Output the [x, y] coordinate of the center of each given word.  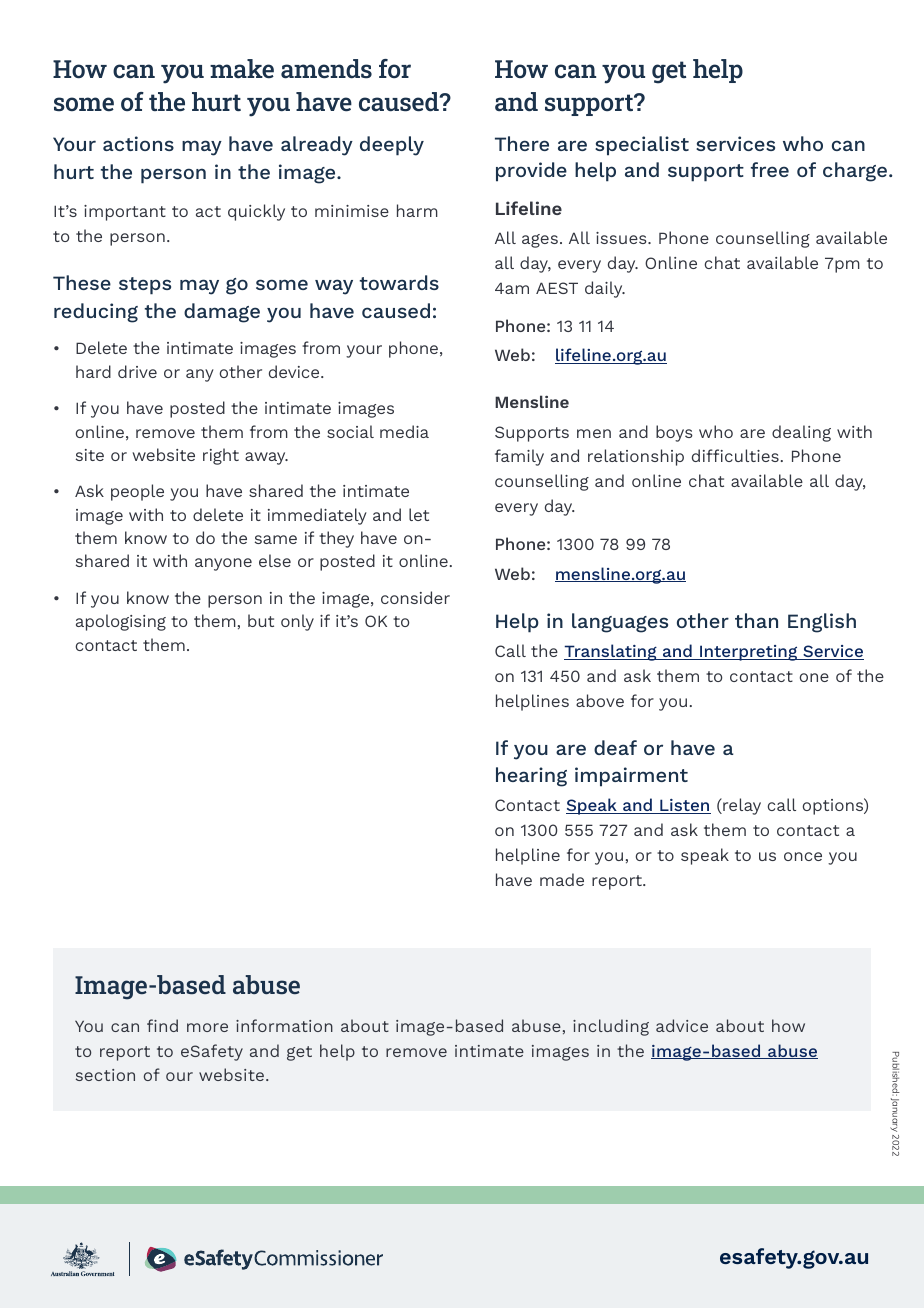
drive [137, 371]
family [519, 457]
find [162, 1025]
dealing [801, 433]
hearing [531, 777]
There [522, 143]
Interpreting [749, 653]
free [770, 169]
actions [138, 143]
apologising [121, 622]
